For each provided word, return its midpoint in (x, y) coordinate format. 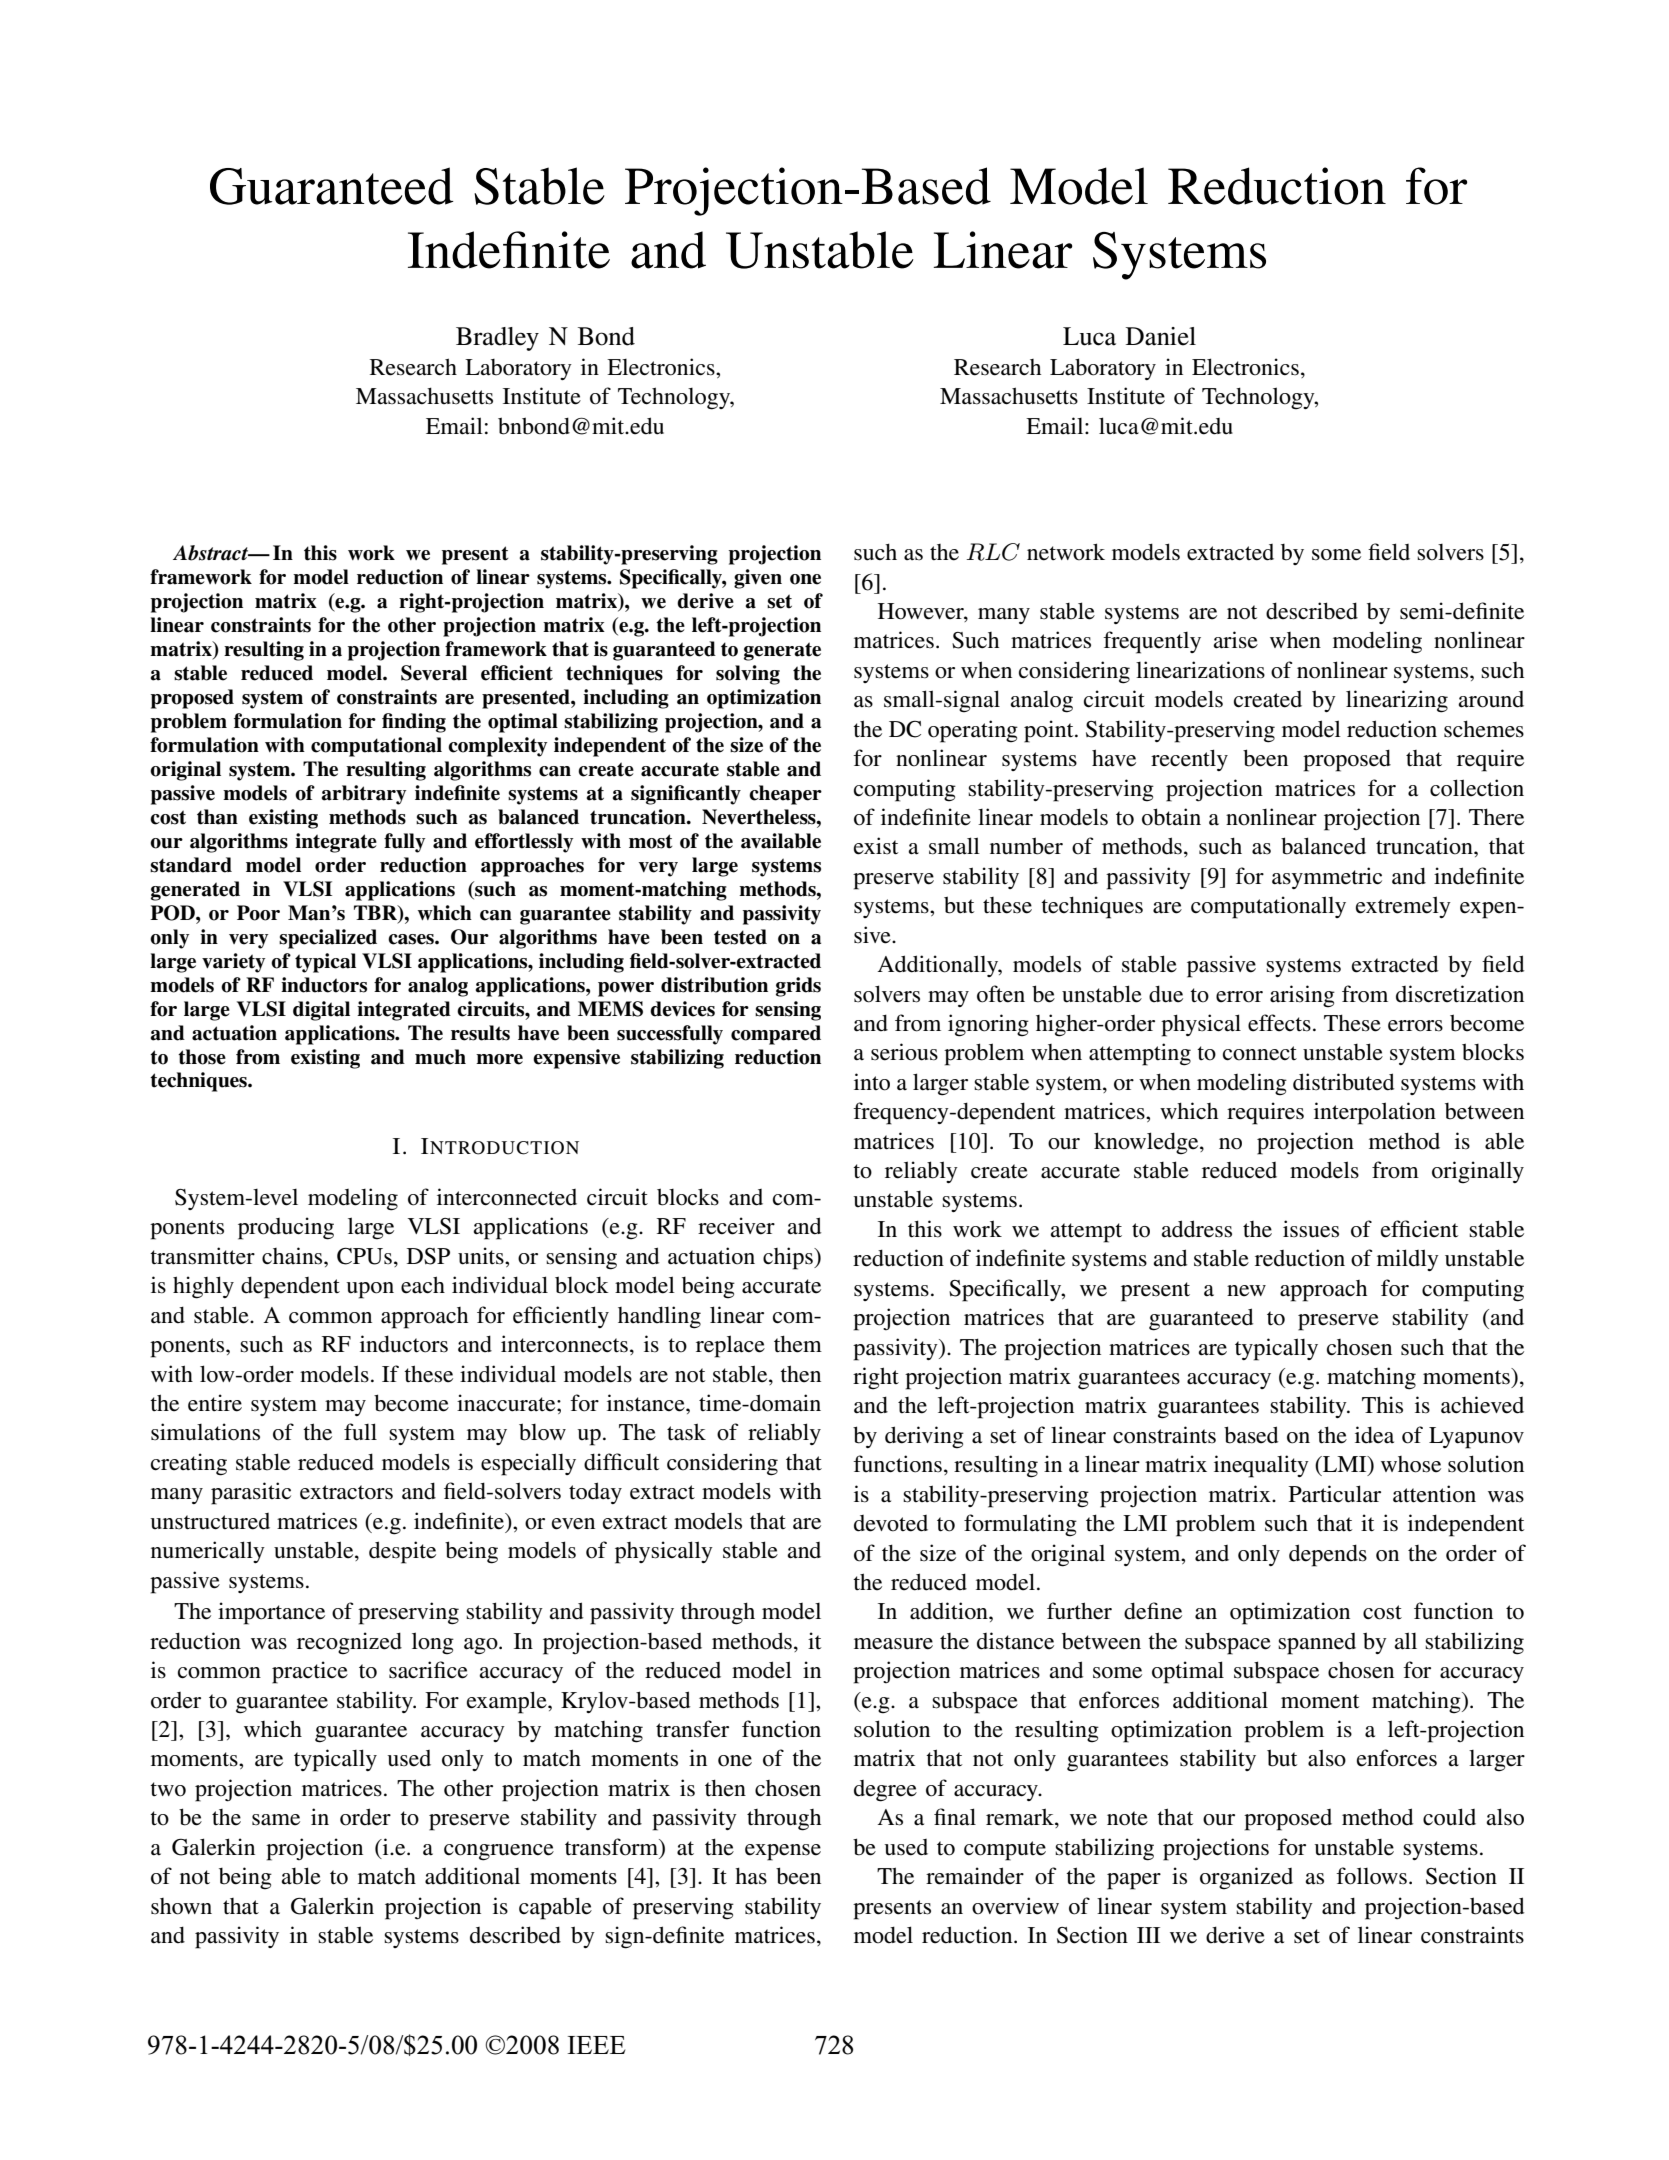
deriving (924, 1437)
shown (181, 1906)
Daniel (1161, 336)
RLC (993, 552)
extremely (1403, 907)
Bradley (497, 339)
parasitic (251, 1493)
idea (1374, 1435)
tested (740, 937)
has (751, 1876)
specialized (328, 939)
